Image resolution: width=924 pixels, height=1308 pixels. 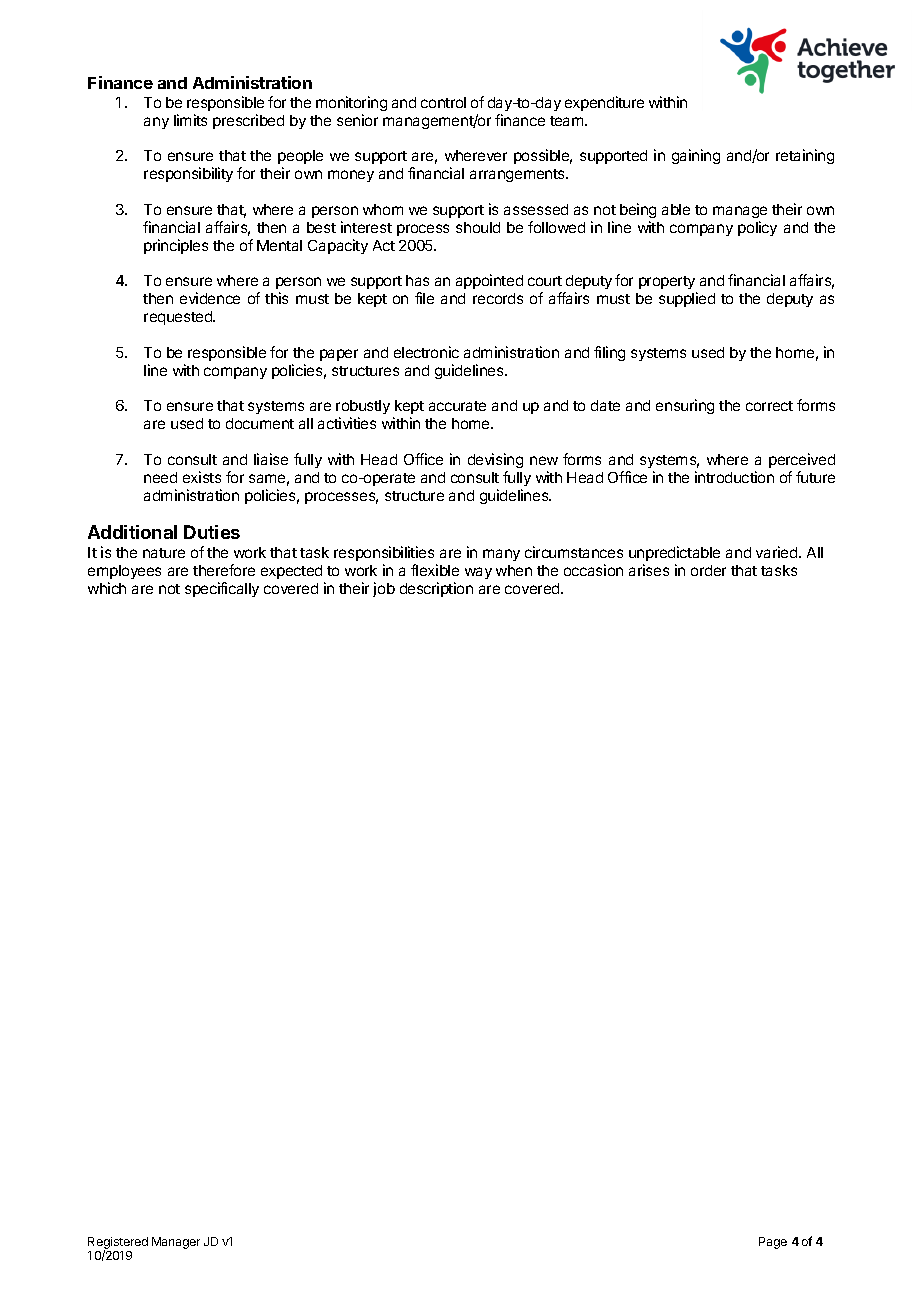 What do you see at coordinates (190, 120) in the page?
I see `limits` at bounding box center [190, 120].
